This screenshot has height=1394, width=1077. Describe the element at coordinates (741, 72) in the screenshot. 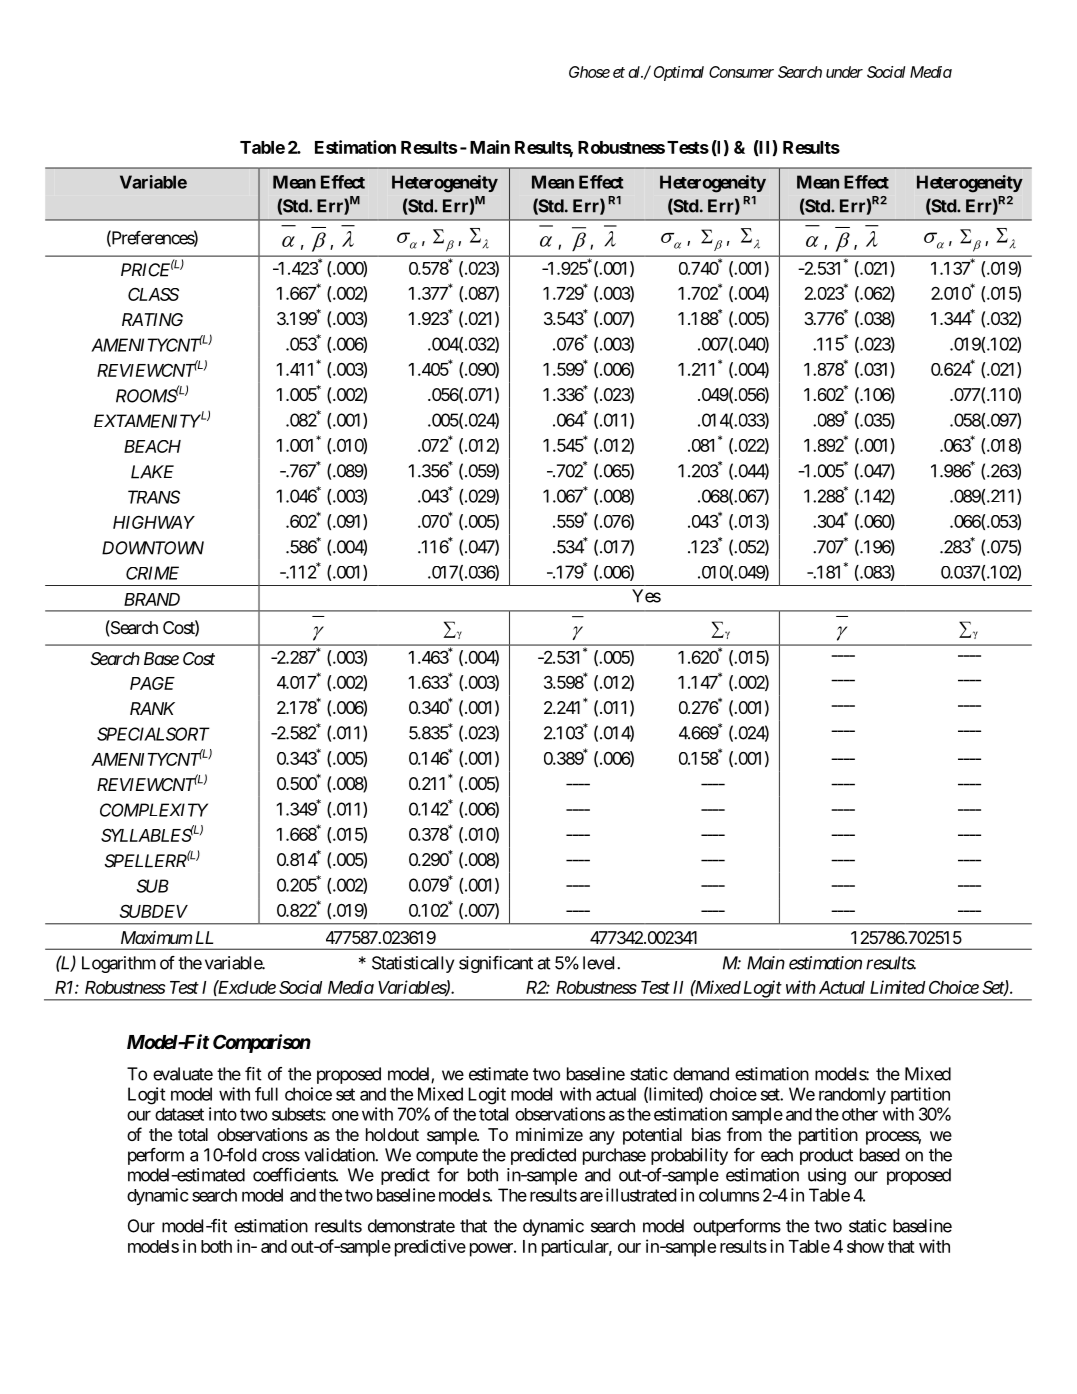

I see `Consumer` at that location.
